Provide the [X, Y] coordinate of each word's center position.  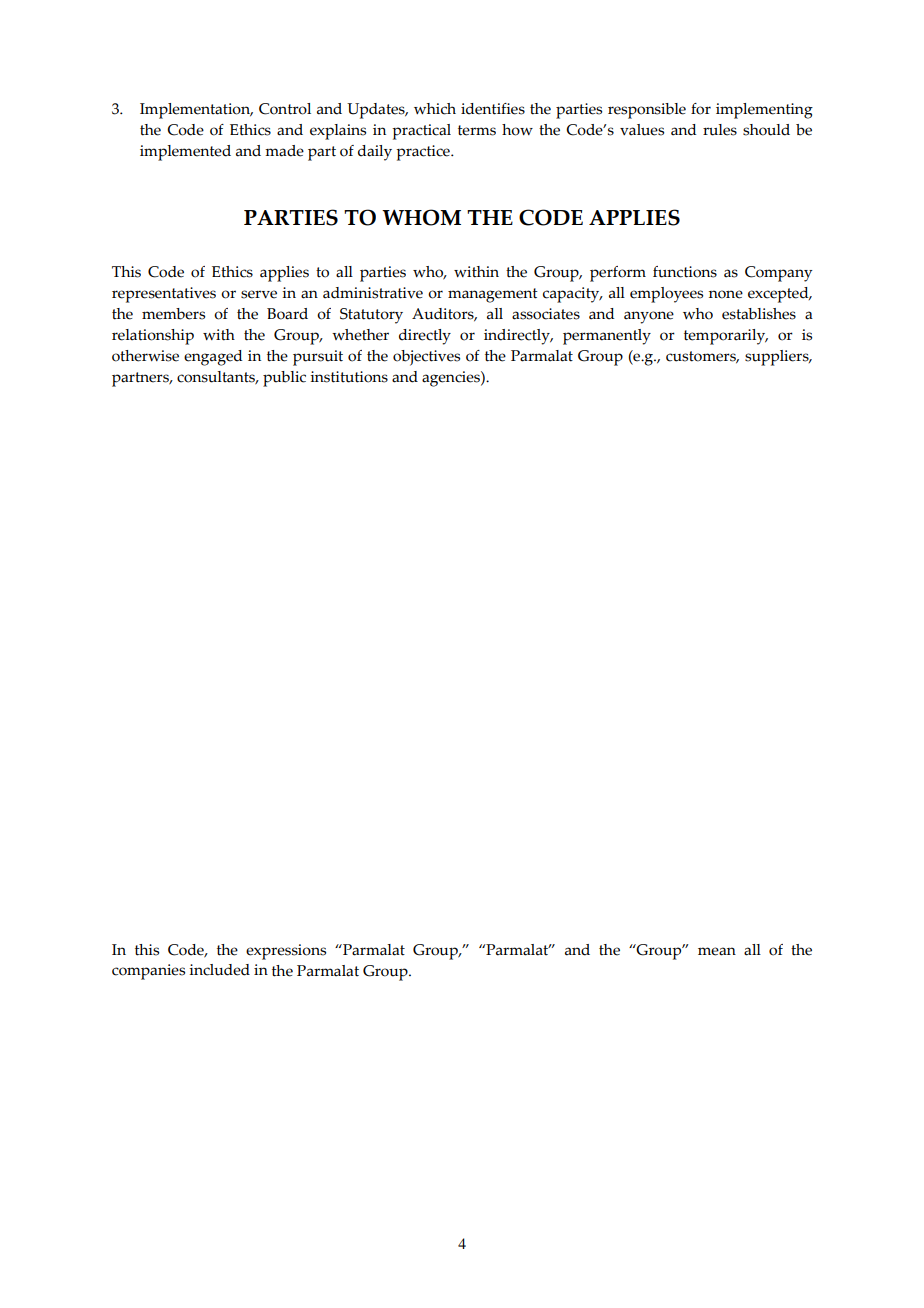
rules [720, 130]
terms [477, 130]
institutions [349, 377]
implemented [185, 153]
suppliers [778, 358]
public [284, 379]
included [219, 970]
